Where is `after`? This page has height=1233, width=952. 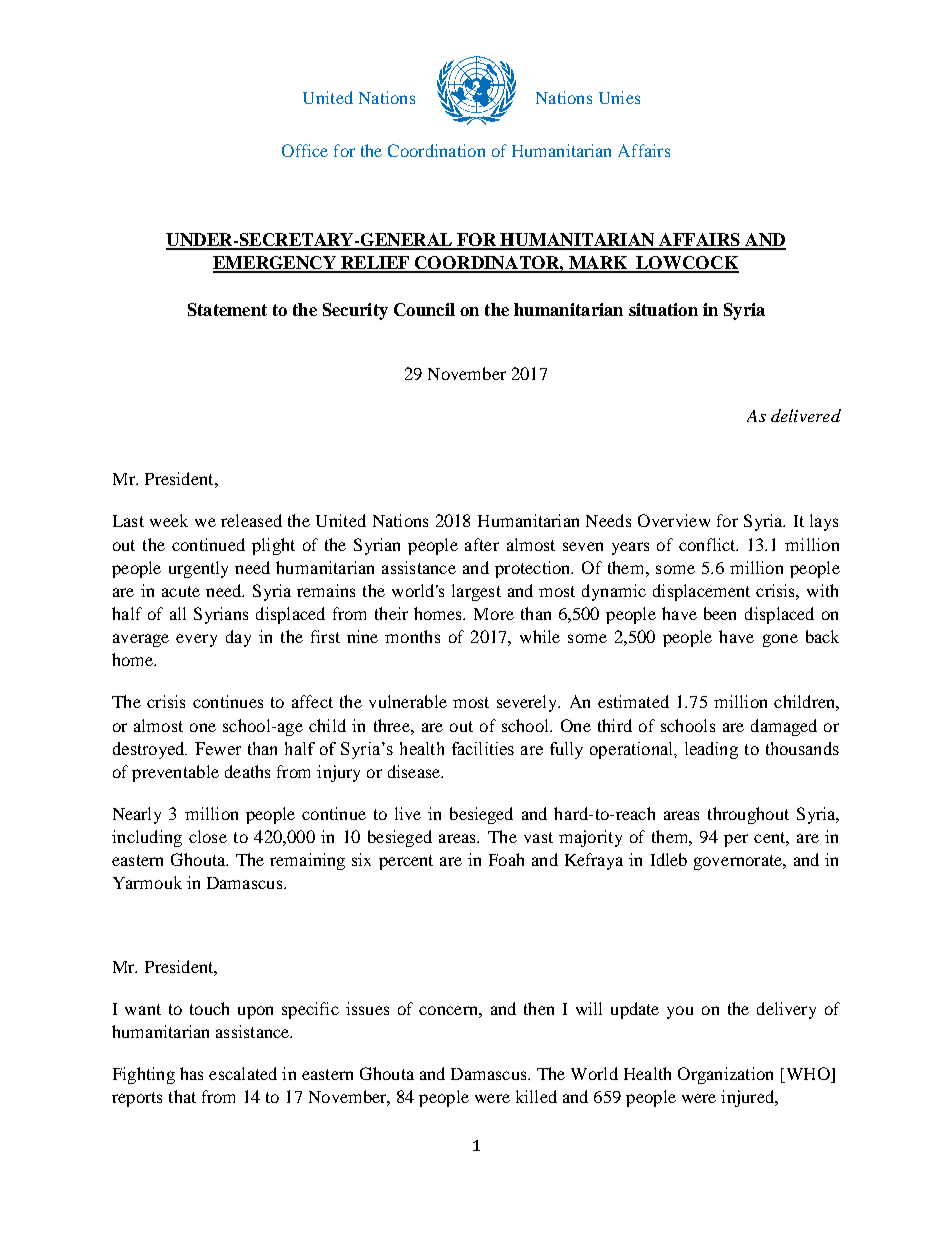
after is located at coordinates (482, 544).
